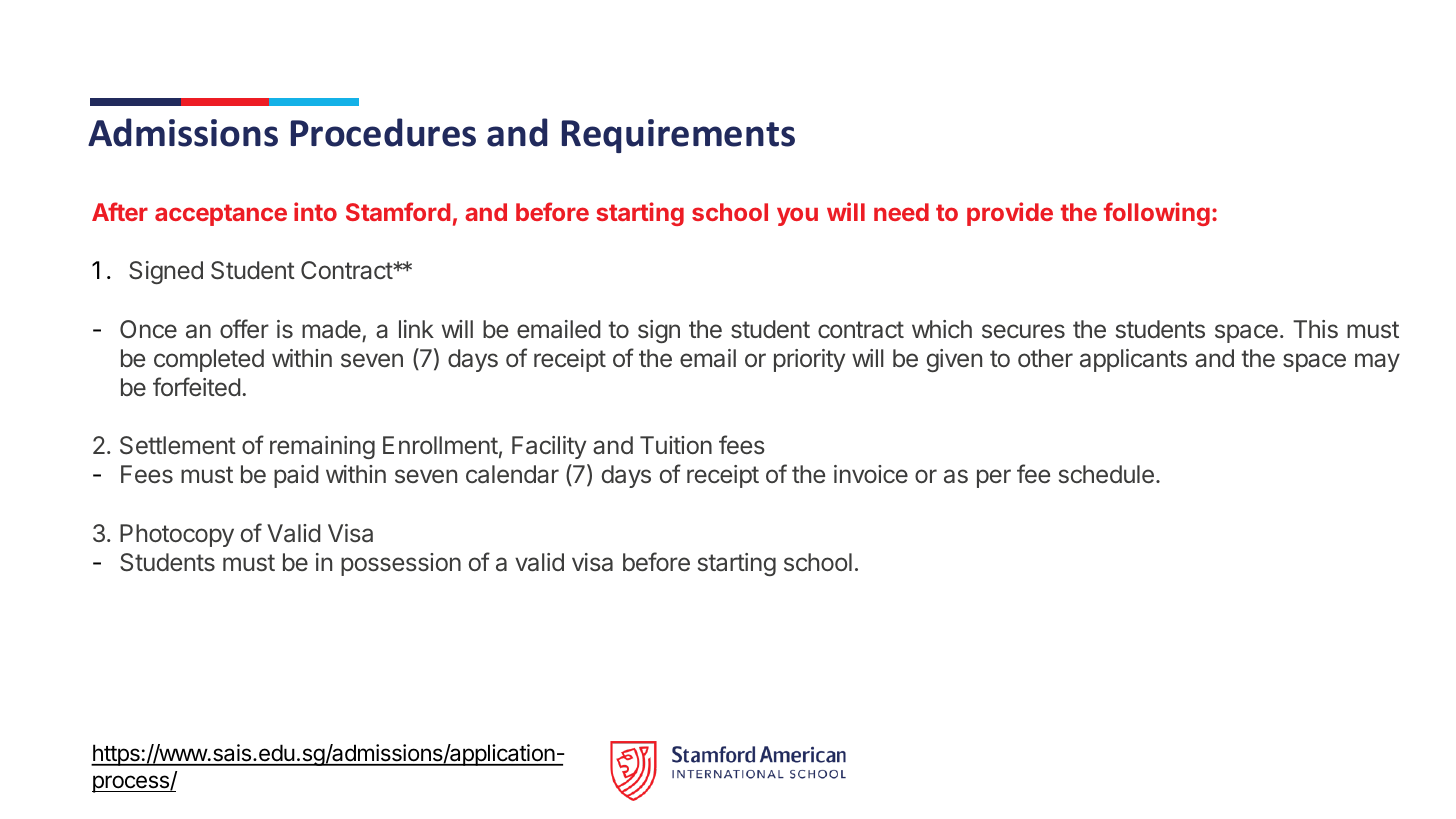 The height and width of the page is (819, 1456). What do you see at coordinates (401, 564) in the page?
I see `possession` at bounding box center [401, 564].
